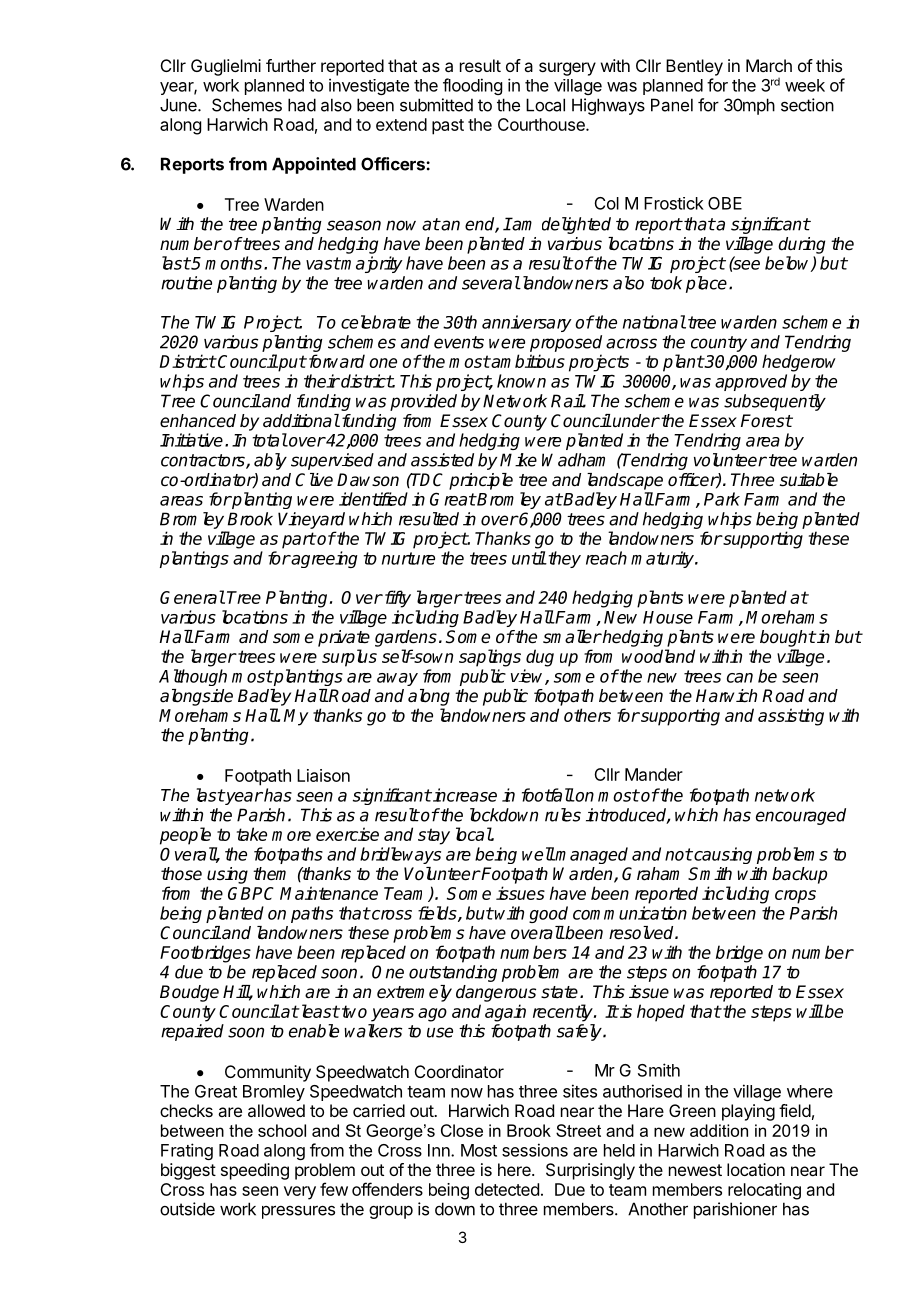 This page has height=1308, width=924. What do you see at coordinates (764, 1191) in the page?
I see `relocating` at bounding box center [764, 1191].
